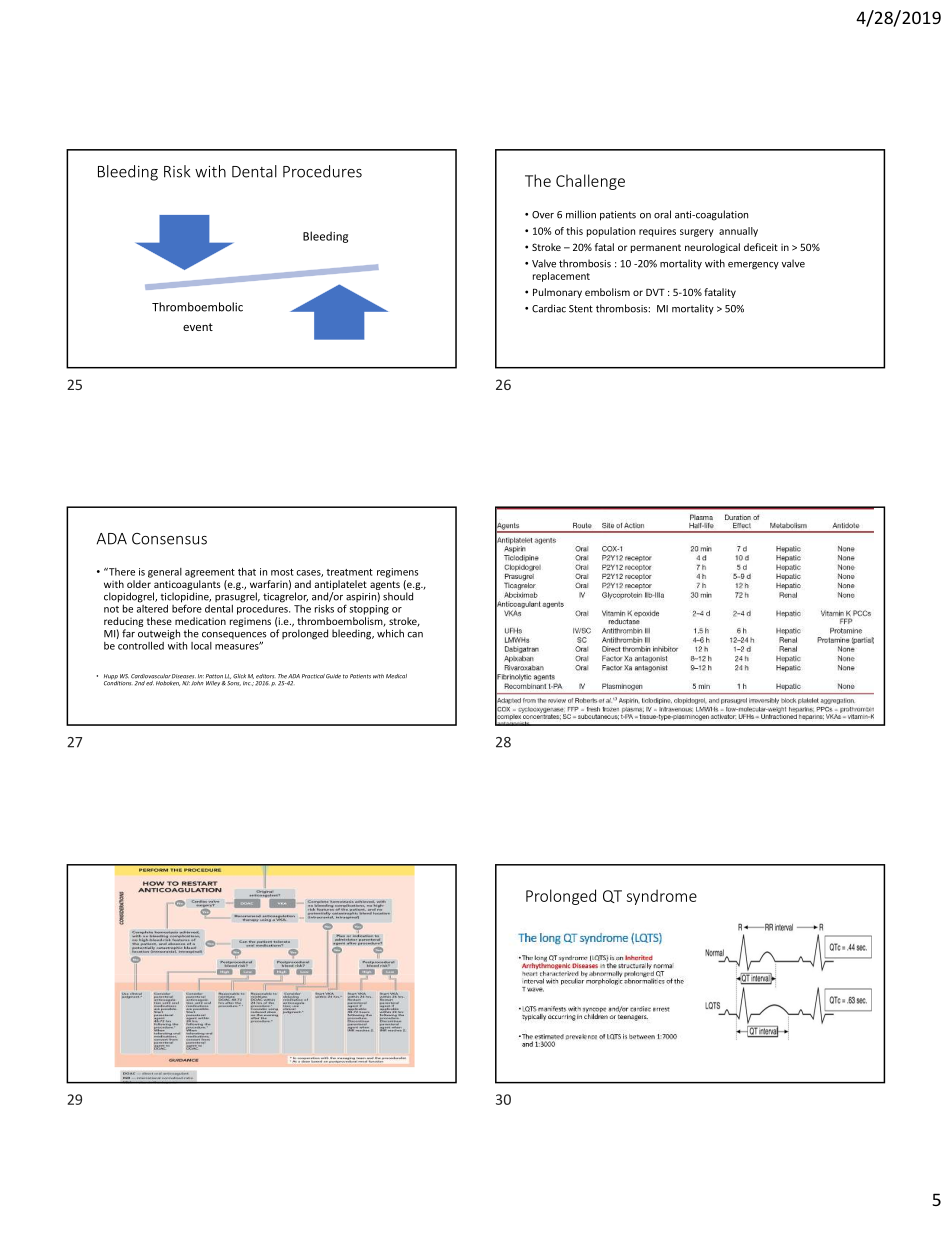  I want to click on oral, so click(662, 214).
